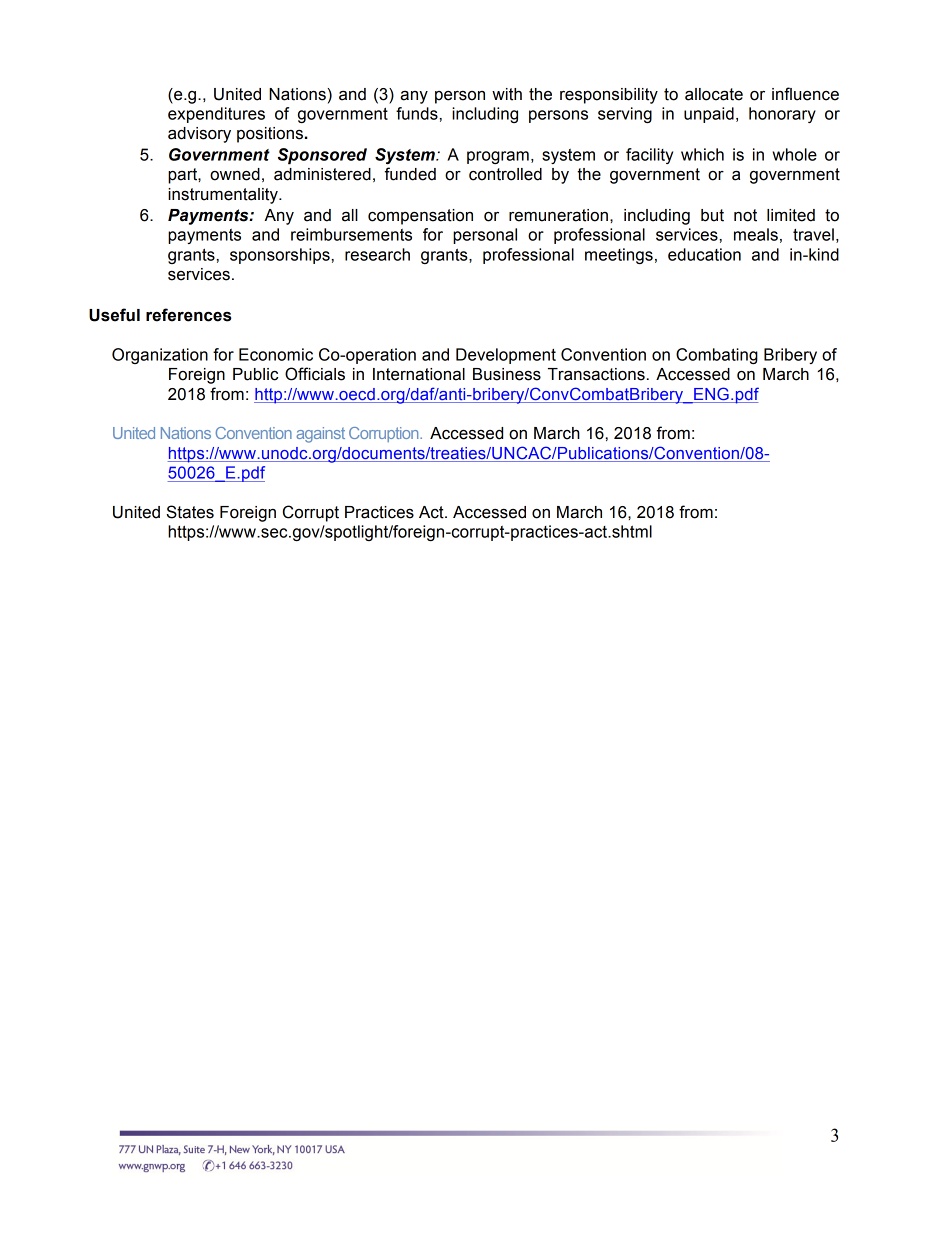  I want to click on Combating, so click(717, 356).
